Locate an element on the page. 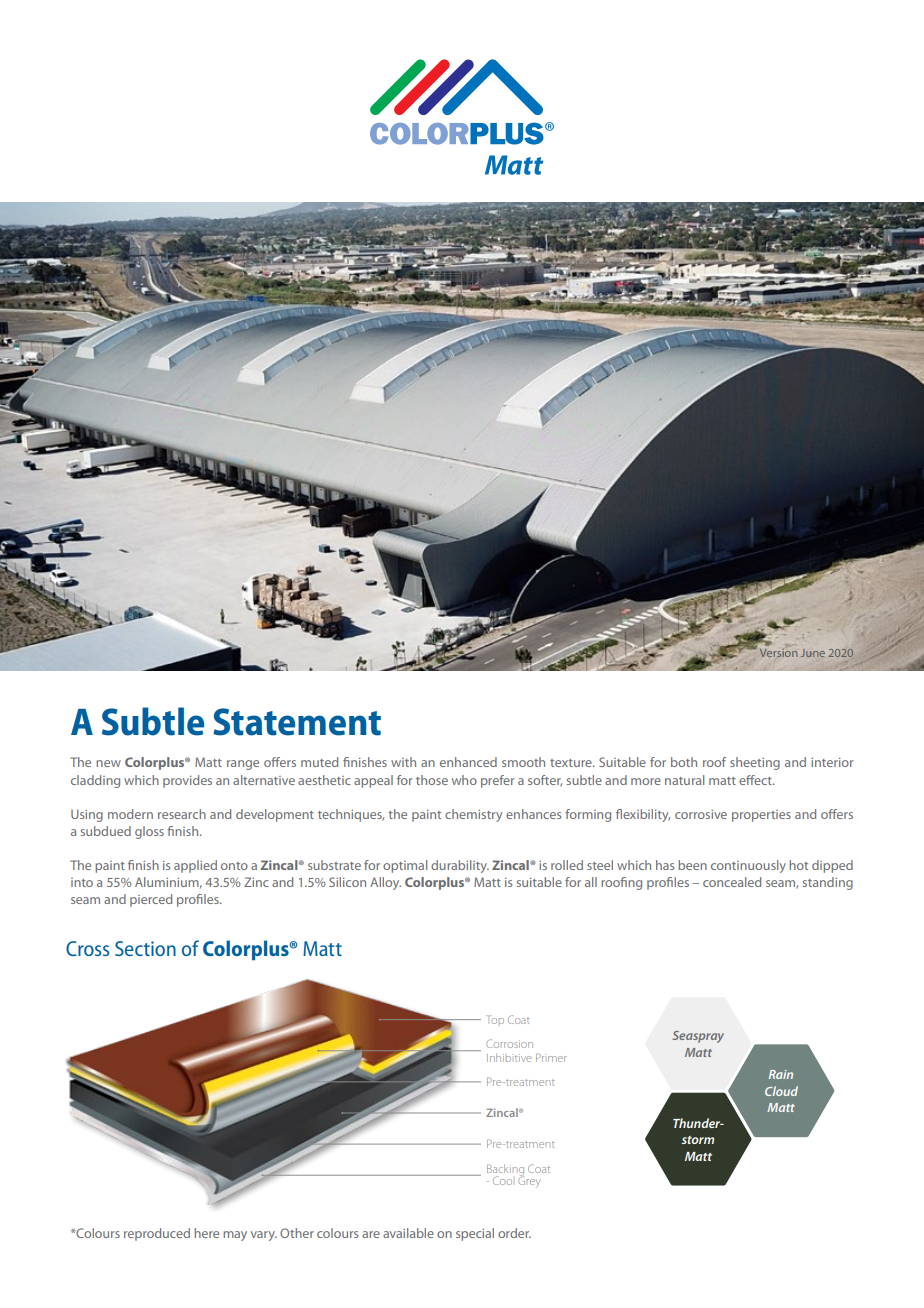  special is located at coordinates (475, 1234).
